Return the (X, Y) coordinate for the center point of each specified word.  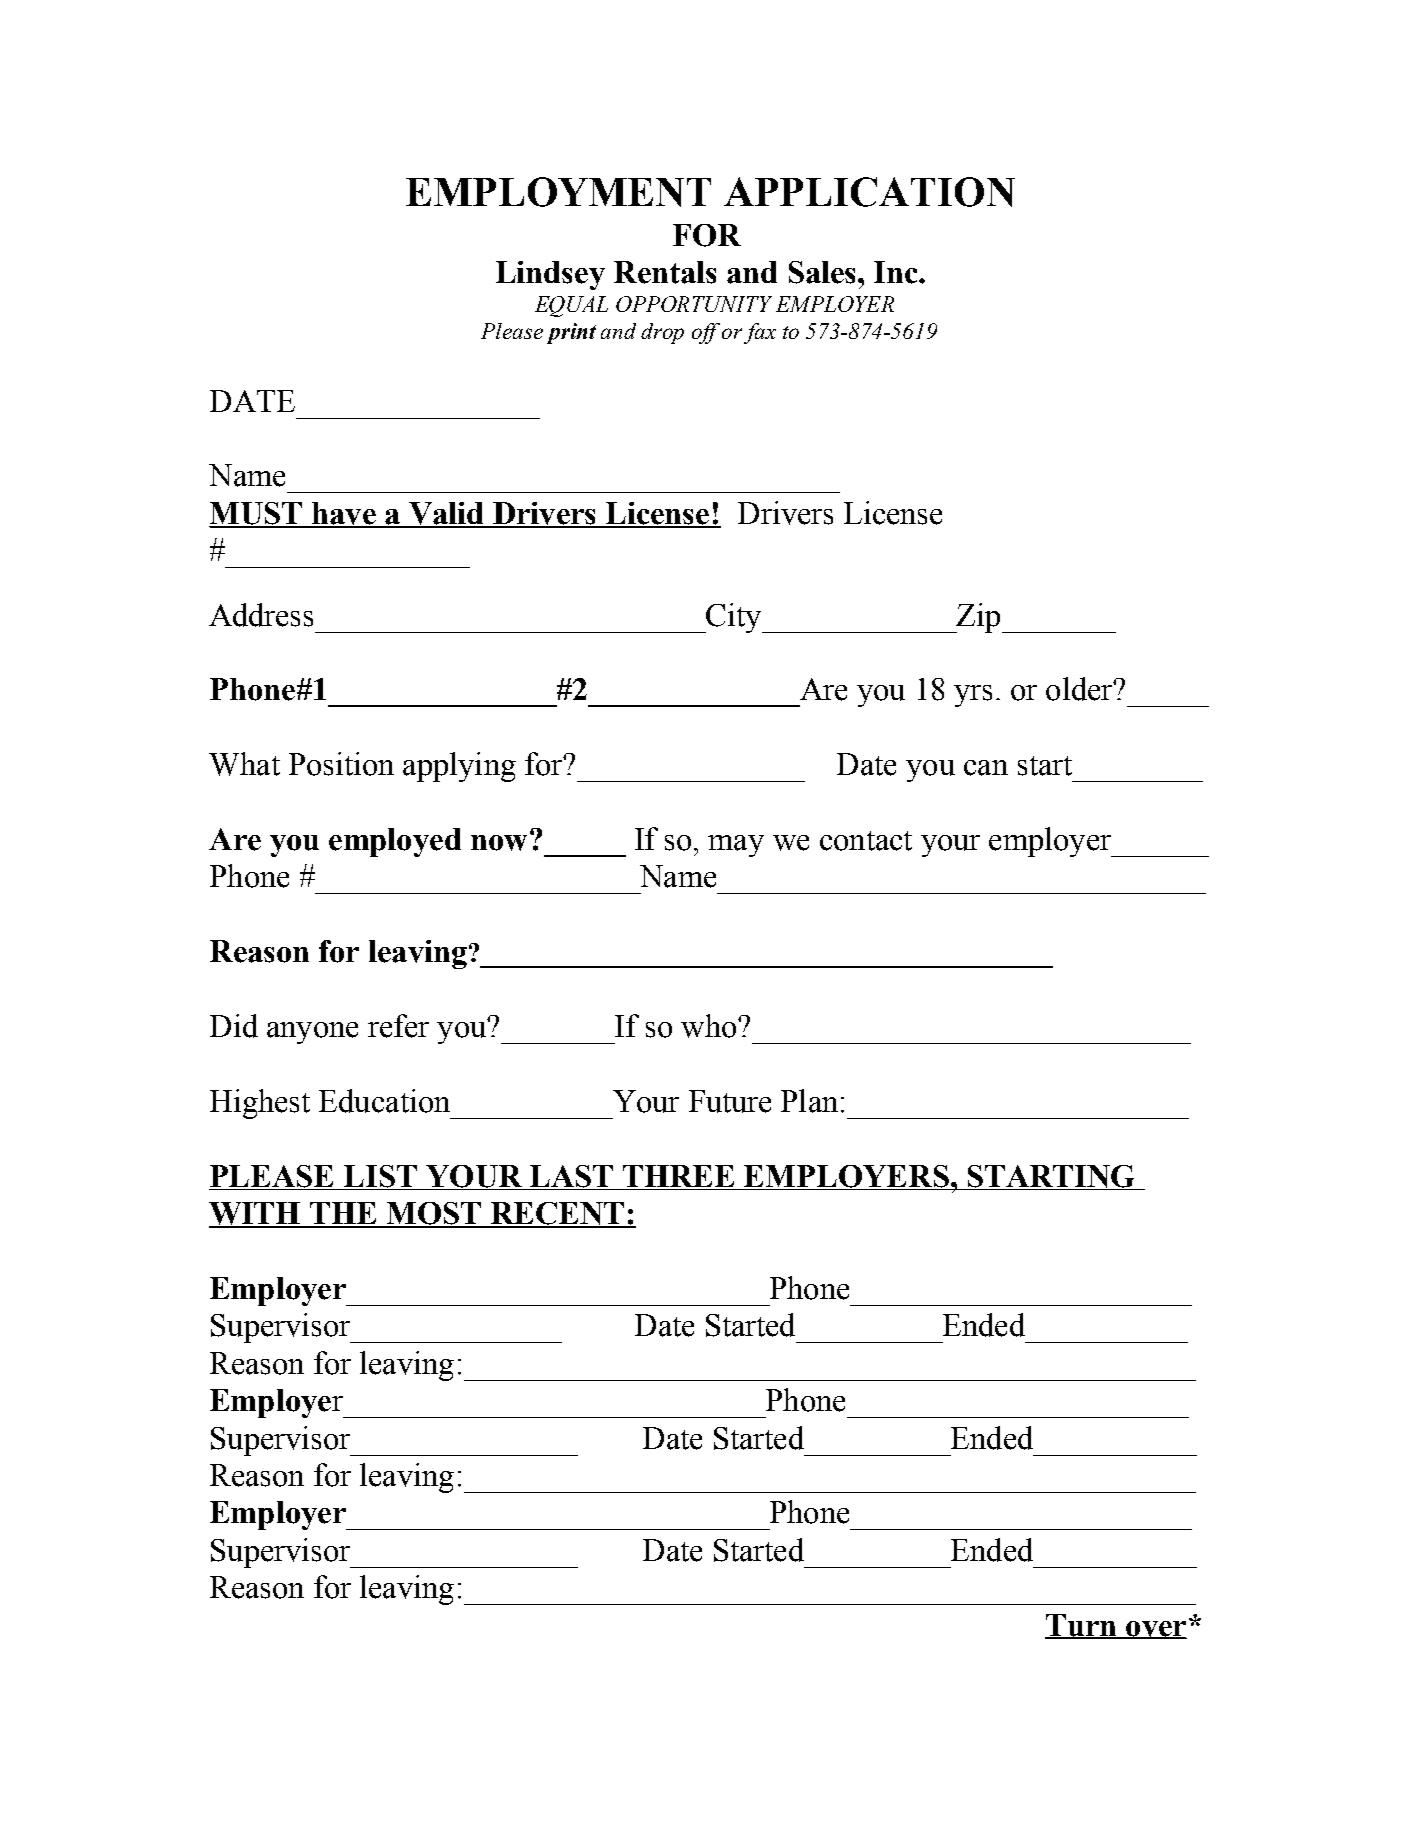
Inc (897, 272)
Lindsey (550, 275)
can (986, 768)
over (1155, 1629)
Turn (1082, 1626)
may (736, 846)
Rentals (665, 272)
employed (395, 842)
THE (343, 1214)
